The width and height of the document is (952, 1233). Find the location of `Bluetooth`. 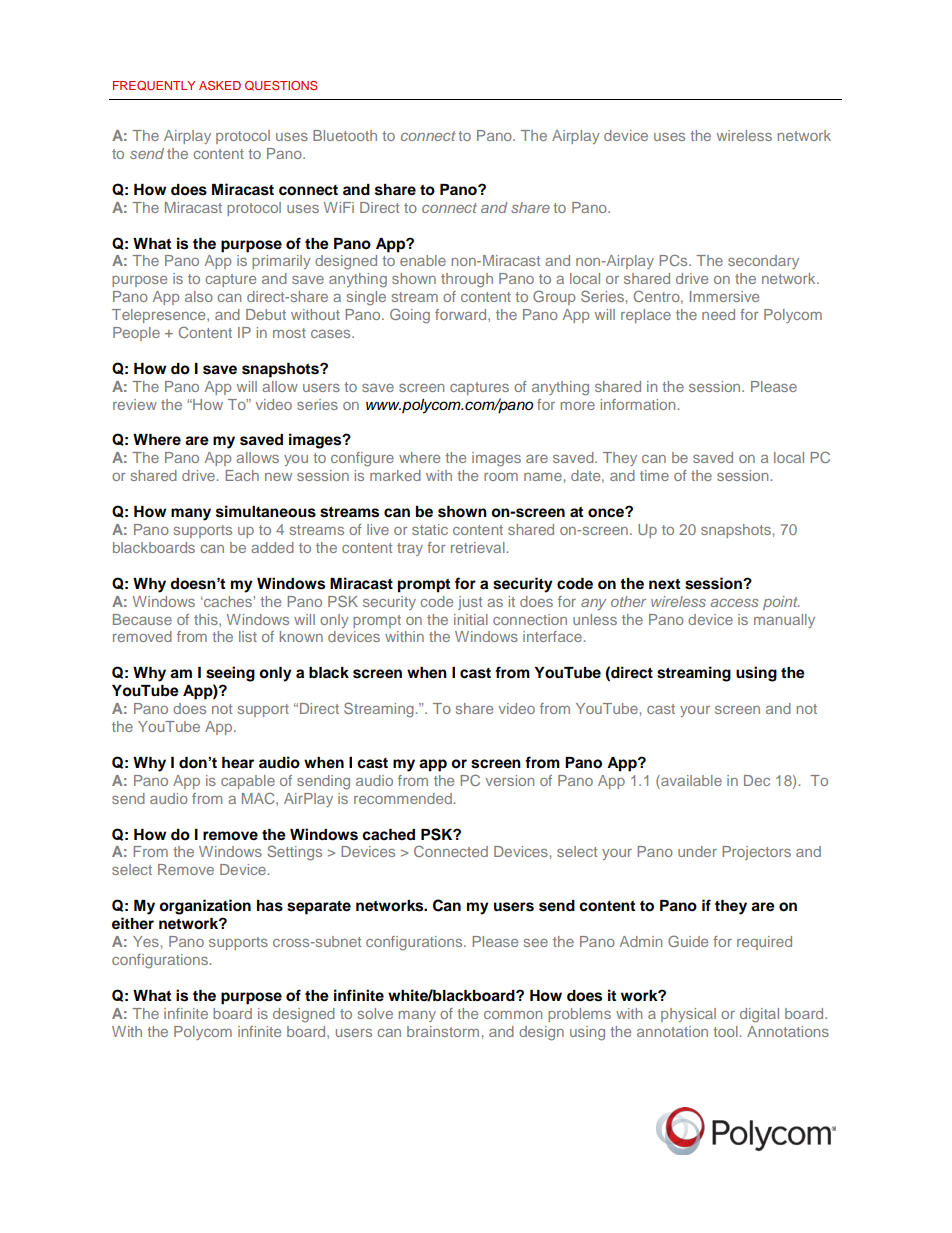

Bluetooth is located at coordinates (345, 135).
